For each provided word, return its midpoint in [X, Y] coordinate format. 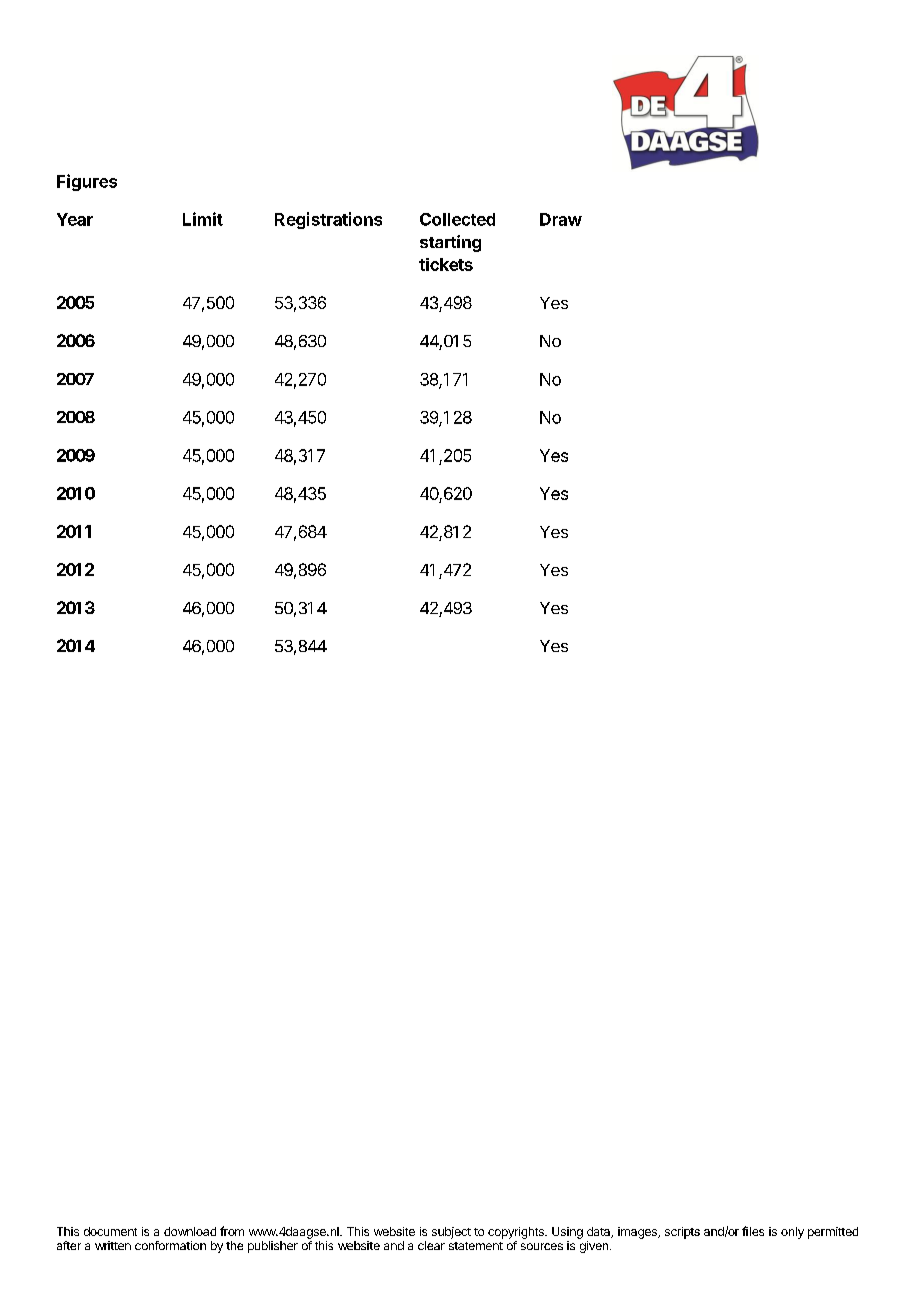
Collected [457, 219]
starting [450, 243]
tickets [446, 264]
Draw [561, 219]
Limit [203, 219]
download [190, 1231]
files [753, 1231]
